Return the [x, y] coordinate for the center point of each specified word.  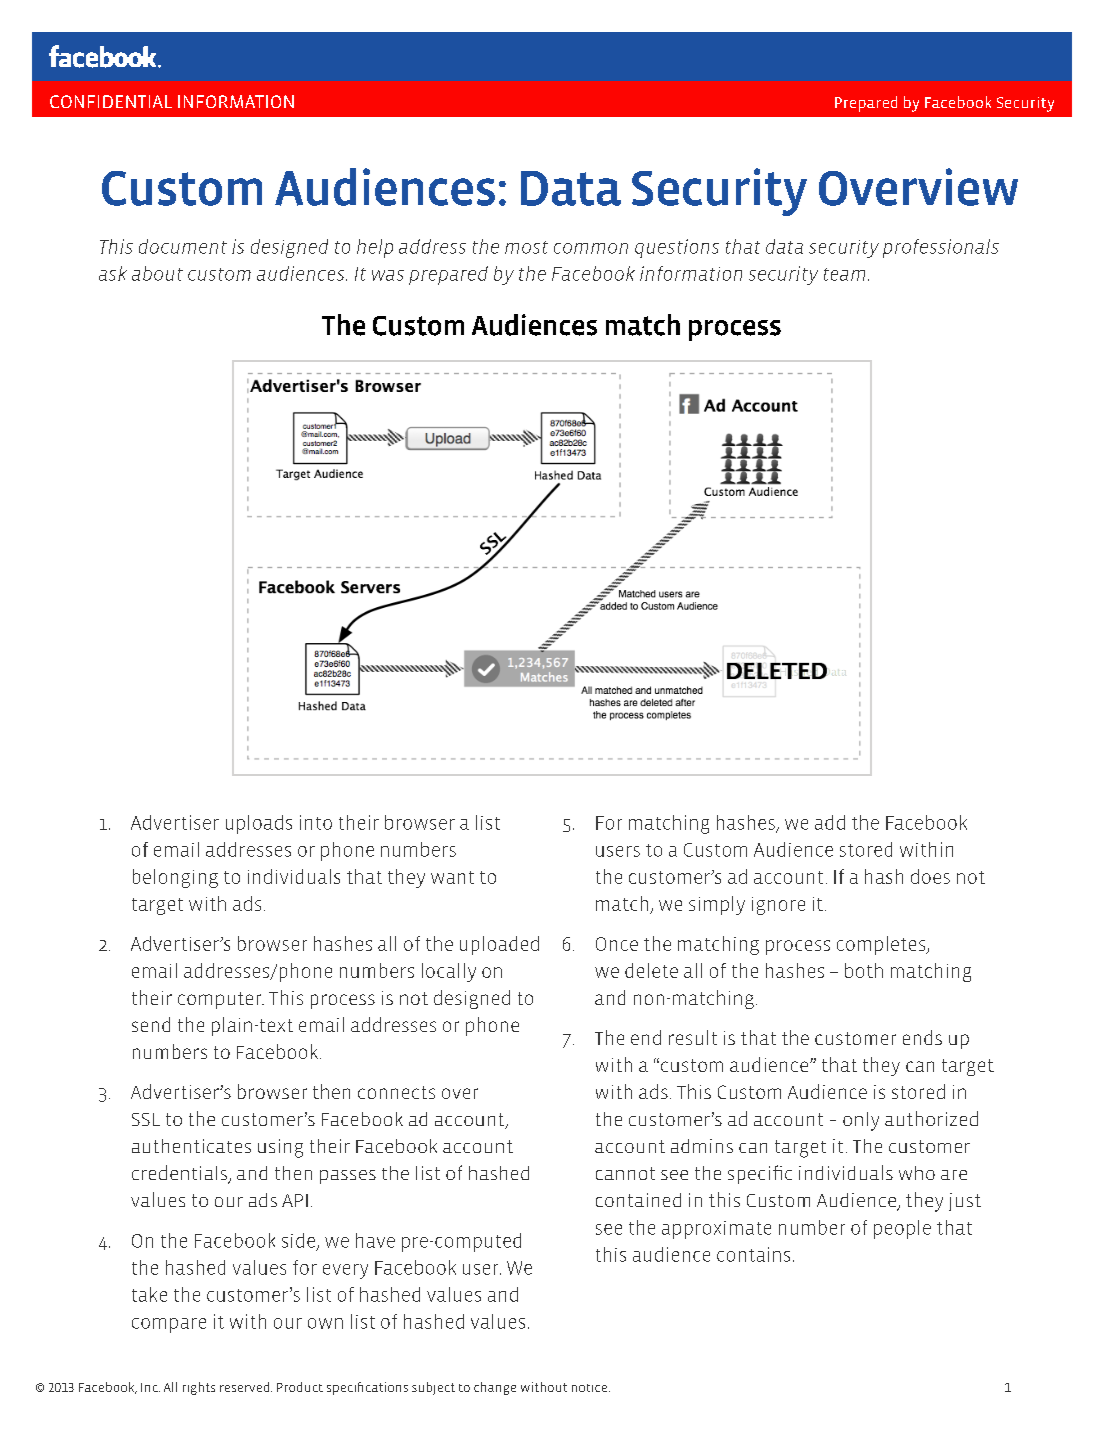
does [930, 876]
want [452, 877]
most [526, 247]
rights [199, 1388]
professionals [941, 248]
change [495, 1388]
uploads [259, 824]
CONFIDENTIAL [111, 101]
